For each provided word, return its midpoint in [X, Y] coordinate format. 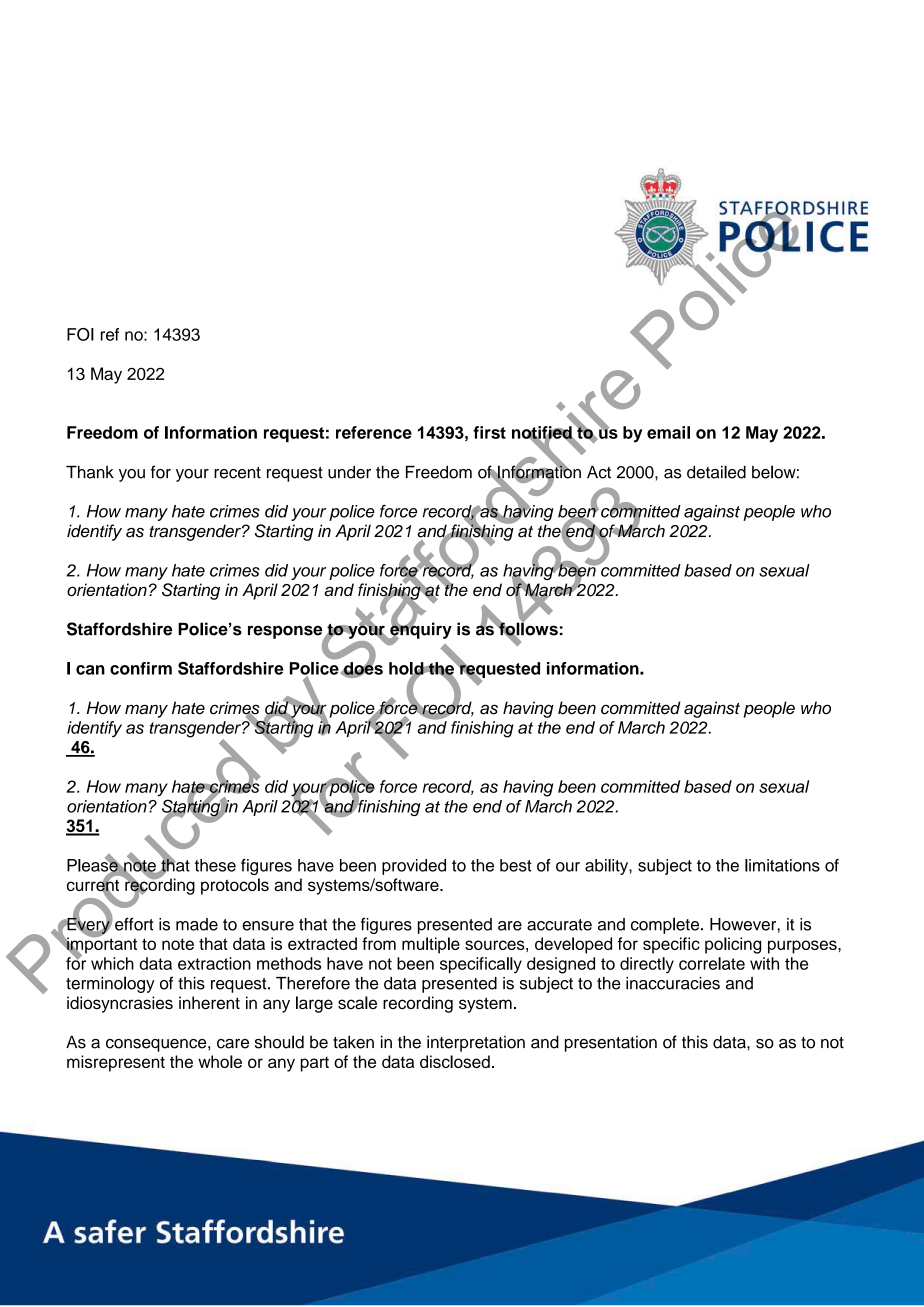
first [489, 432]
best [516, 865]
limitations [782, 865]
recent [237, 473]
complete [666, 925]
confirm [141, 668]
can [90, 670]
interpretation [476, 1043]
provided [414, 867]
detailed [716, 472]
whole [220, 1061]
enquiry [420, 630]
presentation [611, 1044]
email [668, 432]
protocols [235, 886]
